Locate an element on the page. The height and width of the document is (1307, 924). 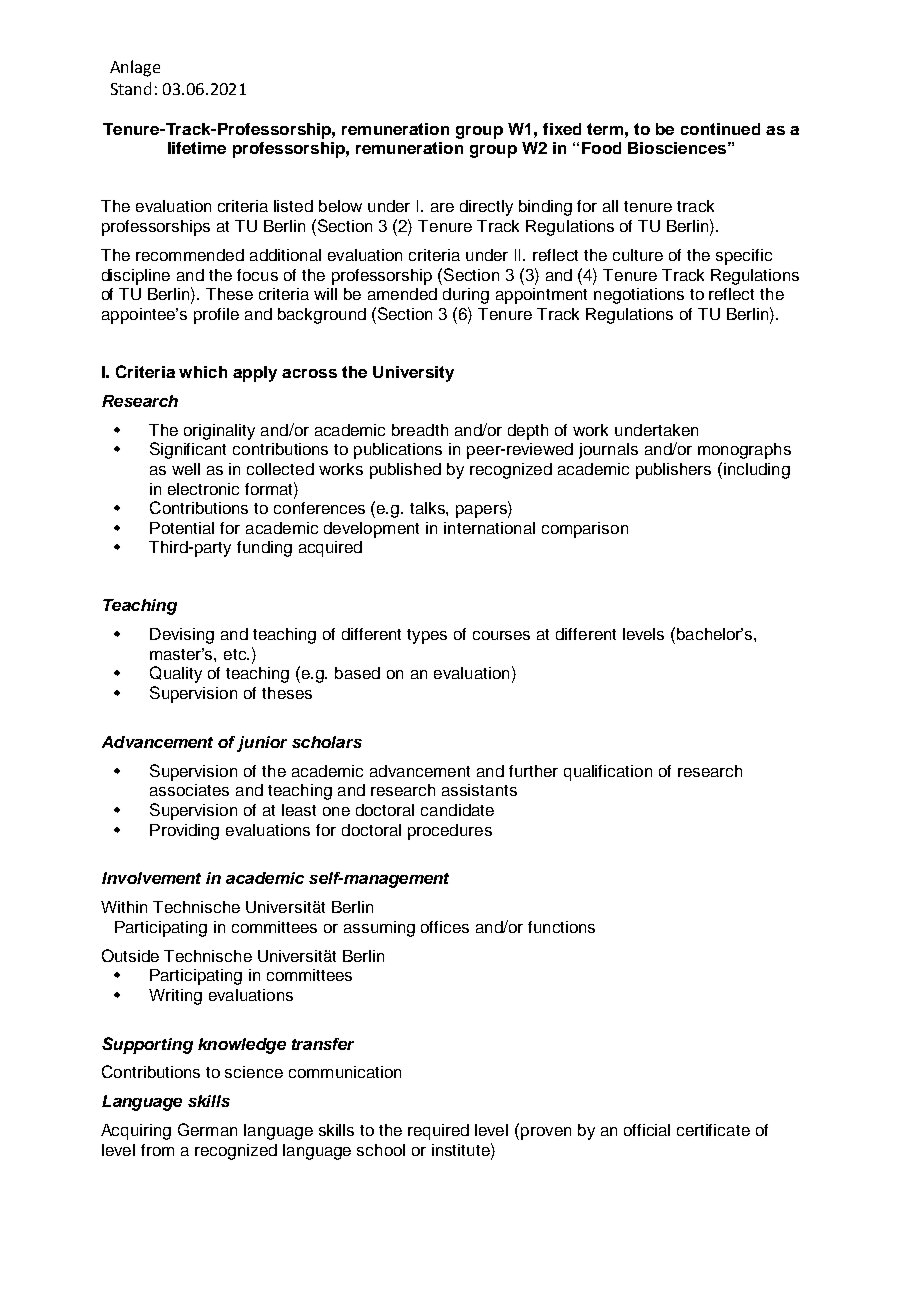
required is located at coordinates (438, 1132).
